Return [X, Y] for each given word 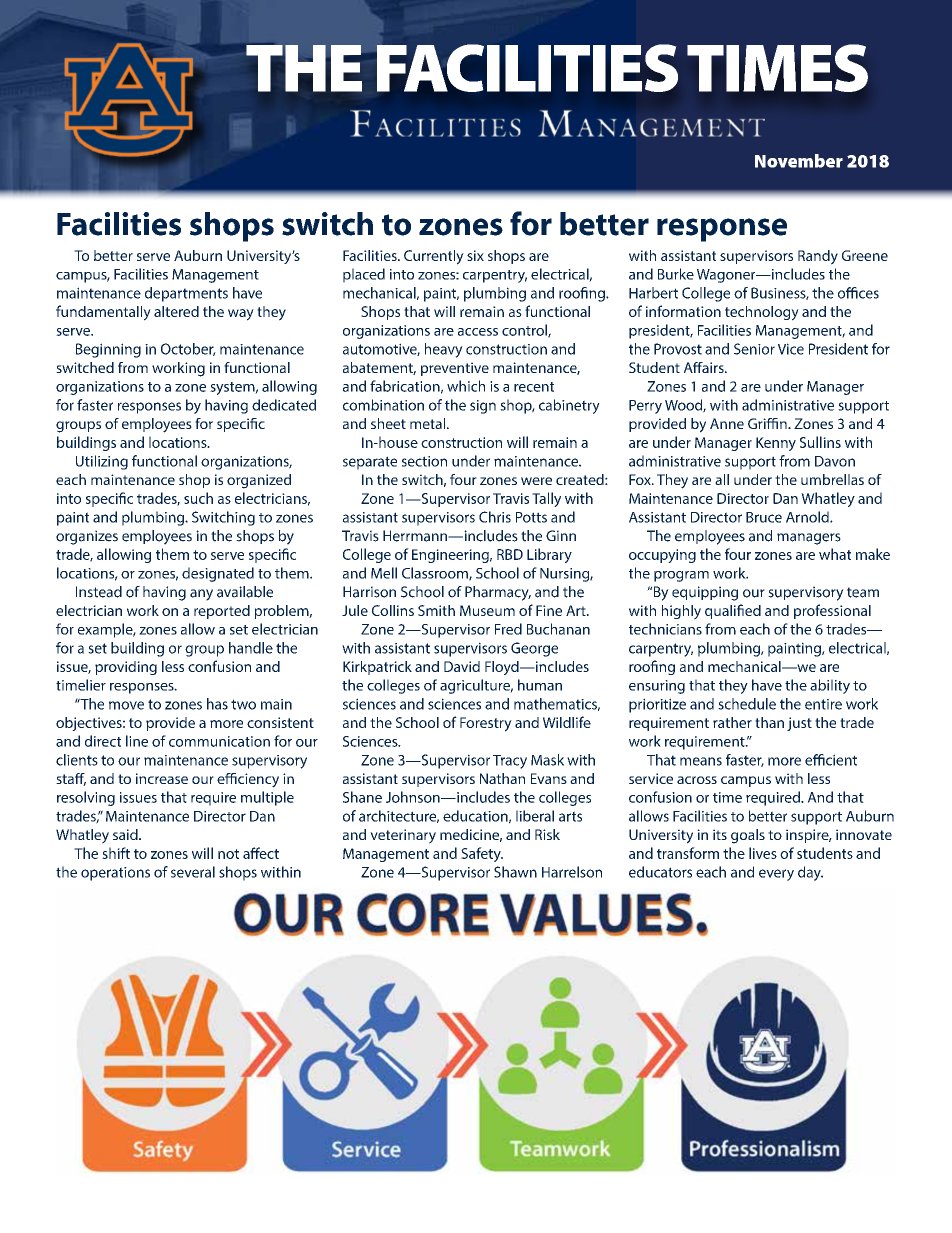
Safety [482, 854]
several [193, 872]
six [475, 255]
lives [763, 853]
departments [186, 294]
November [799, 161]
